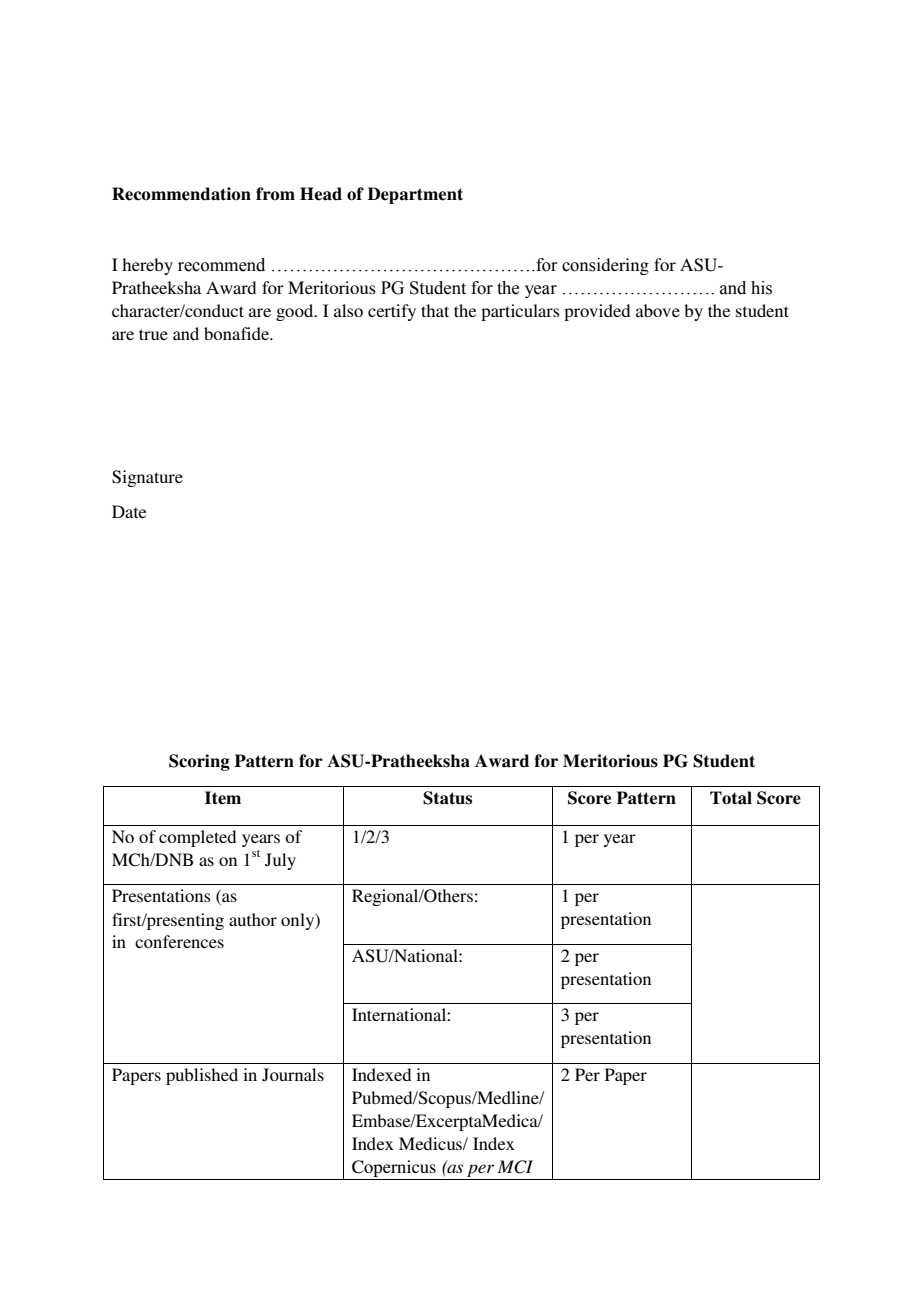 Image resolution: width=924 pixels, height=1308 pixels. I want to click on that, so click(435, 310).
